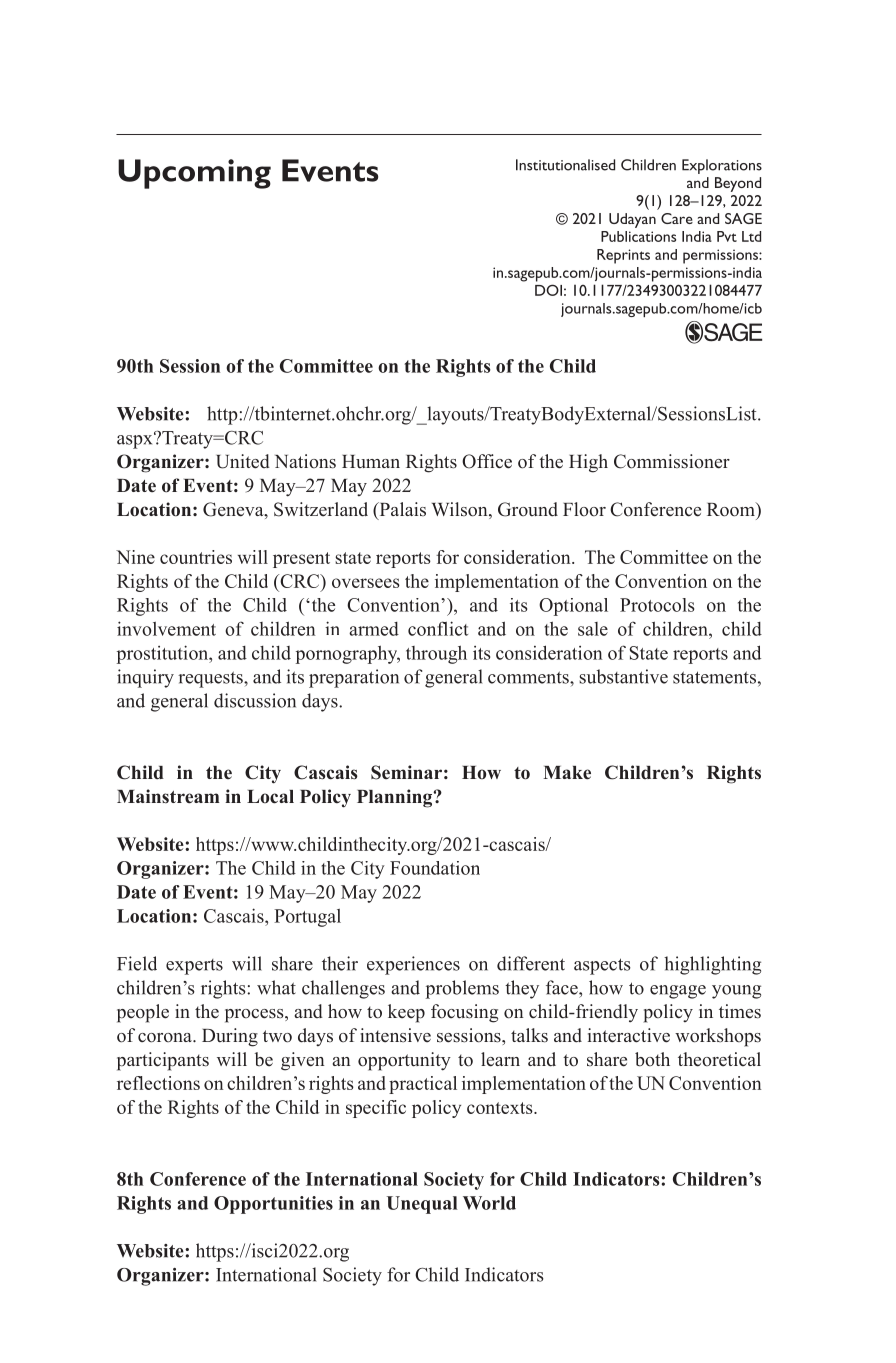 The height and width of the image is (1363, 896). I want to click on through, so click(436, 654).
